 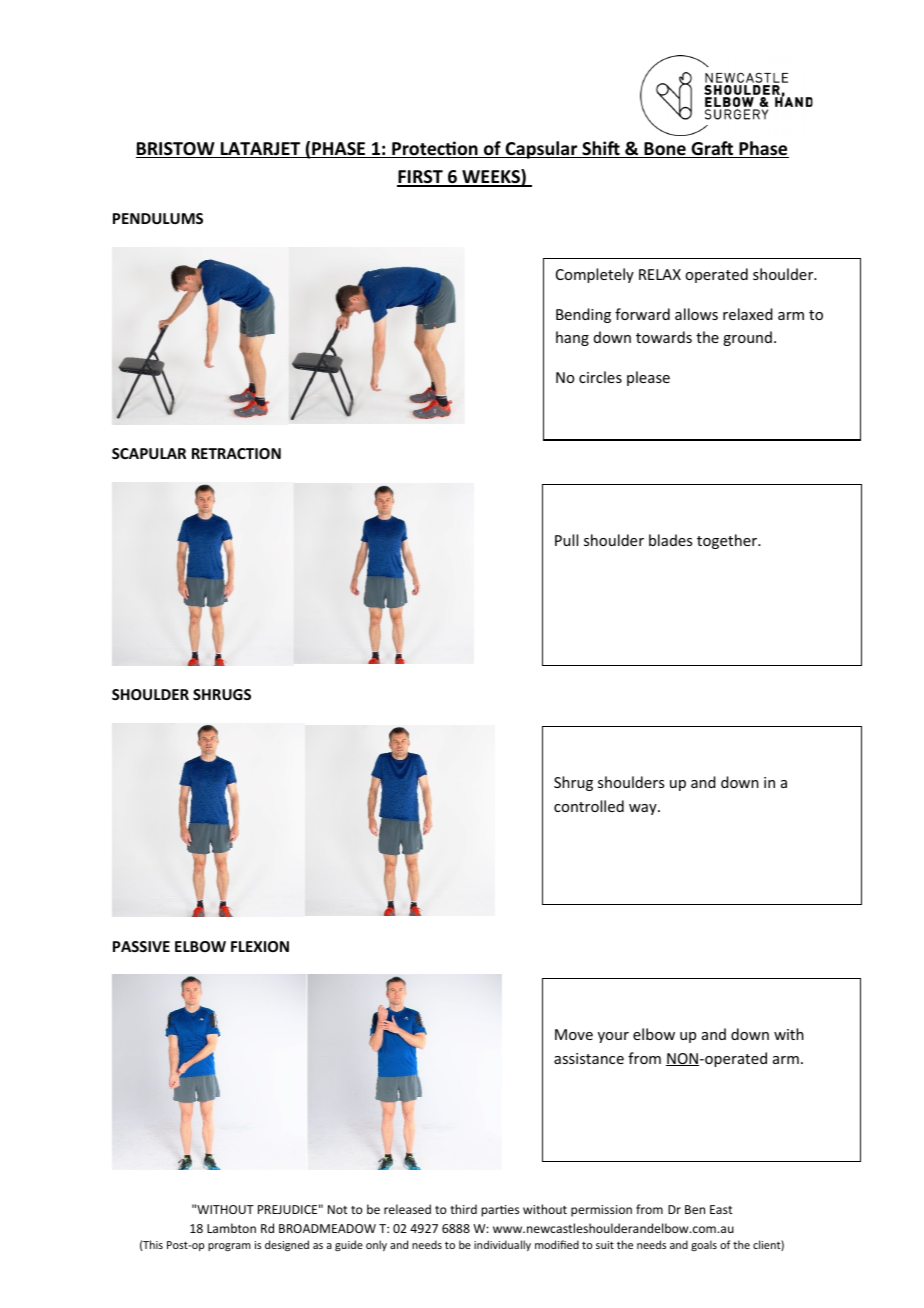 What do you see at coordinates (421, 178) in the page?
I see `FIRST` at bounding box center [421, 178].
